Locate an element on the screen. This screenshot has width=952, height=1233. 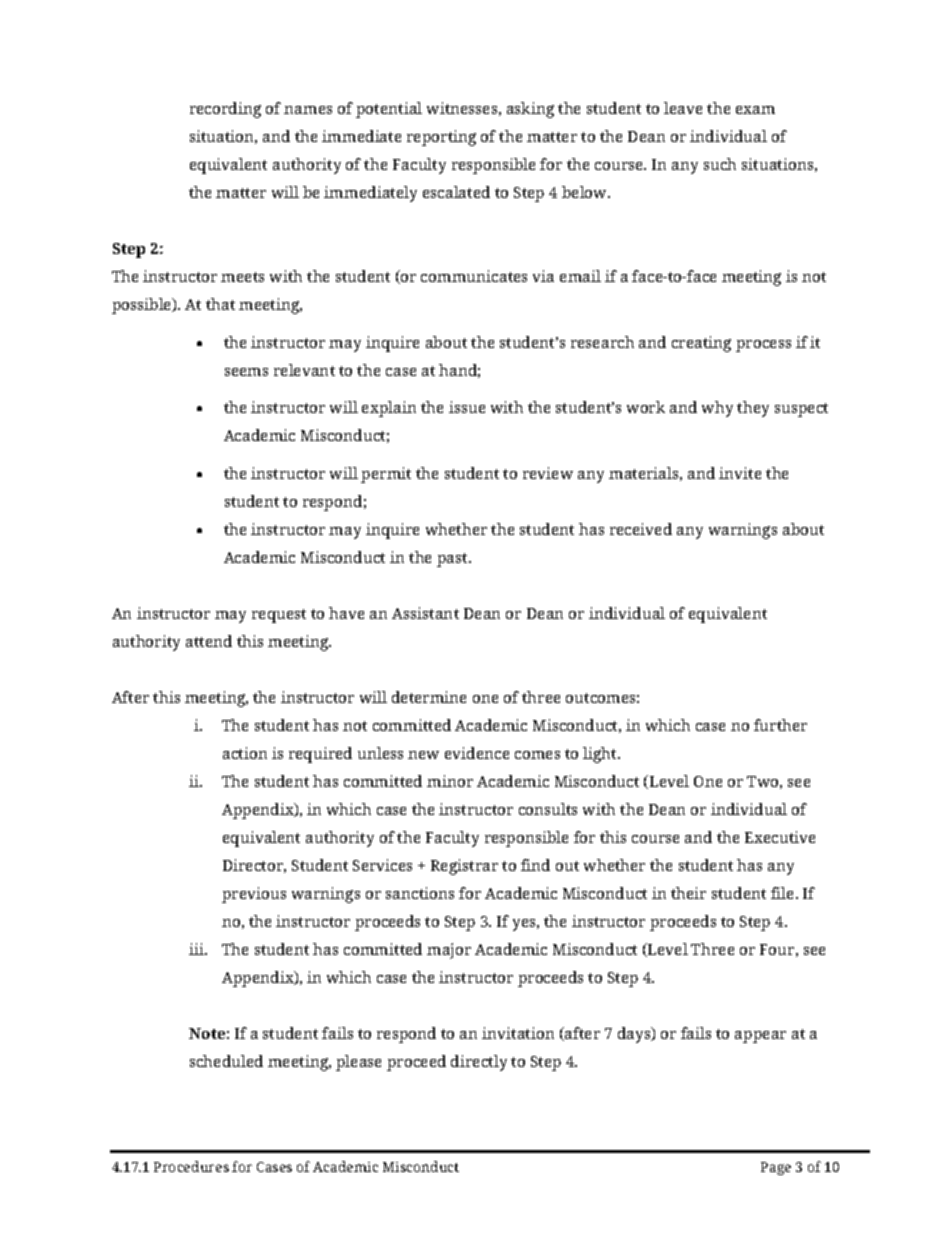
reporting is located at coordinates (441, 138).
